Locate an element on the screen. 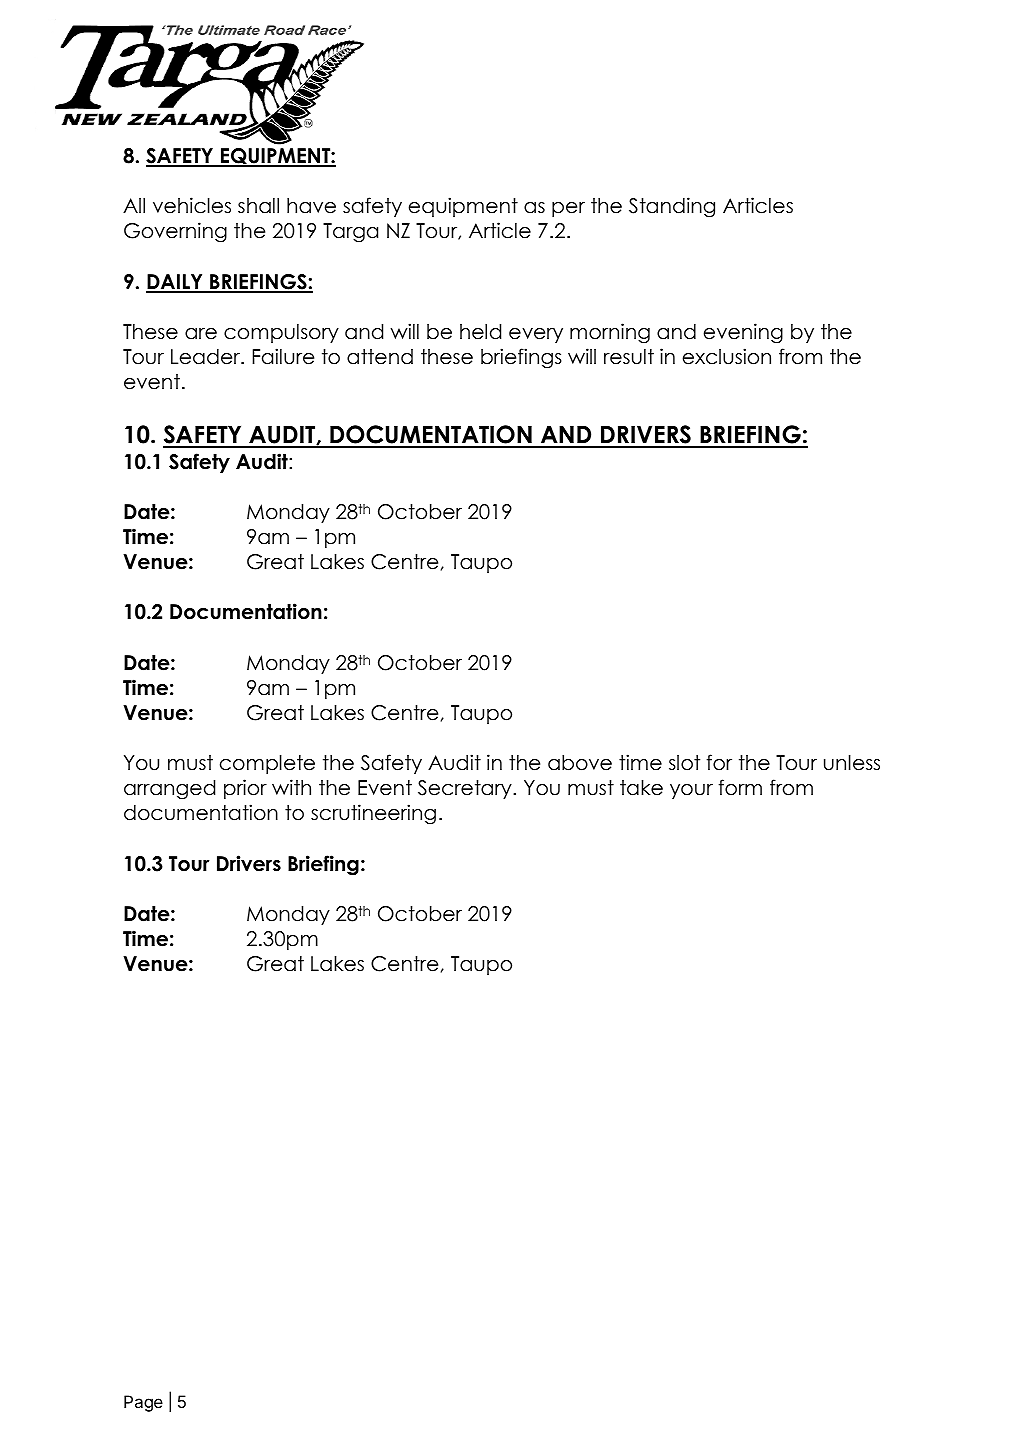  per is located at coordinates (568, 209).
